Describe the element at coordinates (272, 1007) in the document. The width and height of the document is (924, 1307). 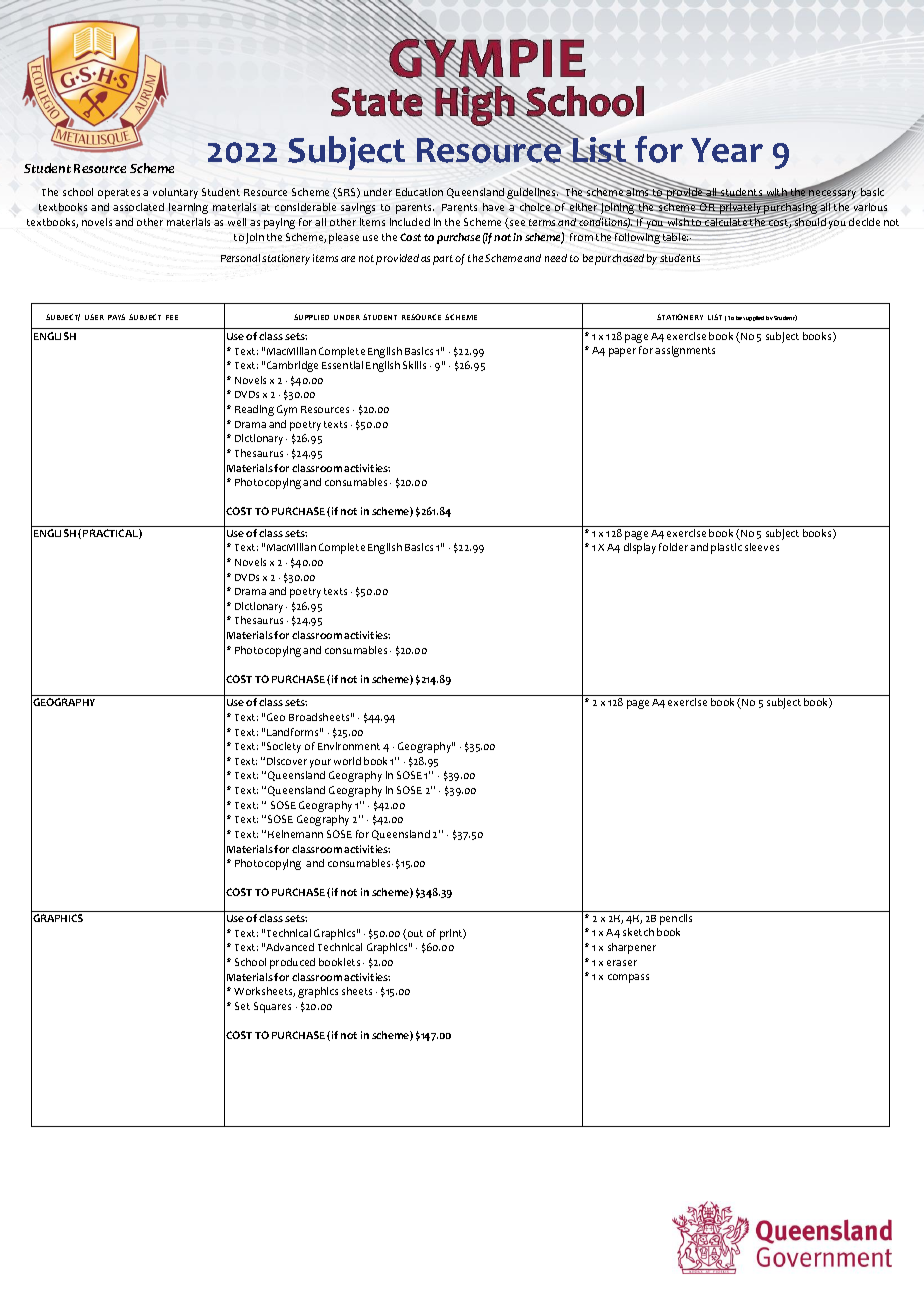
I see `Squares` at that location.
